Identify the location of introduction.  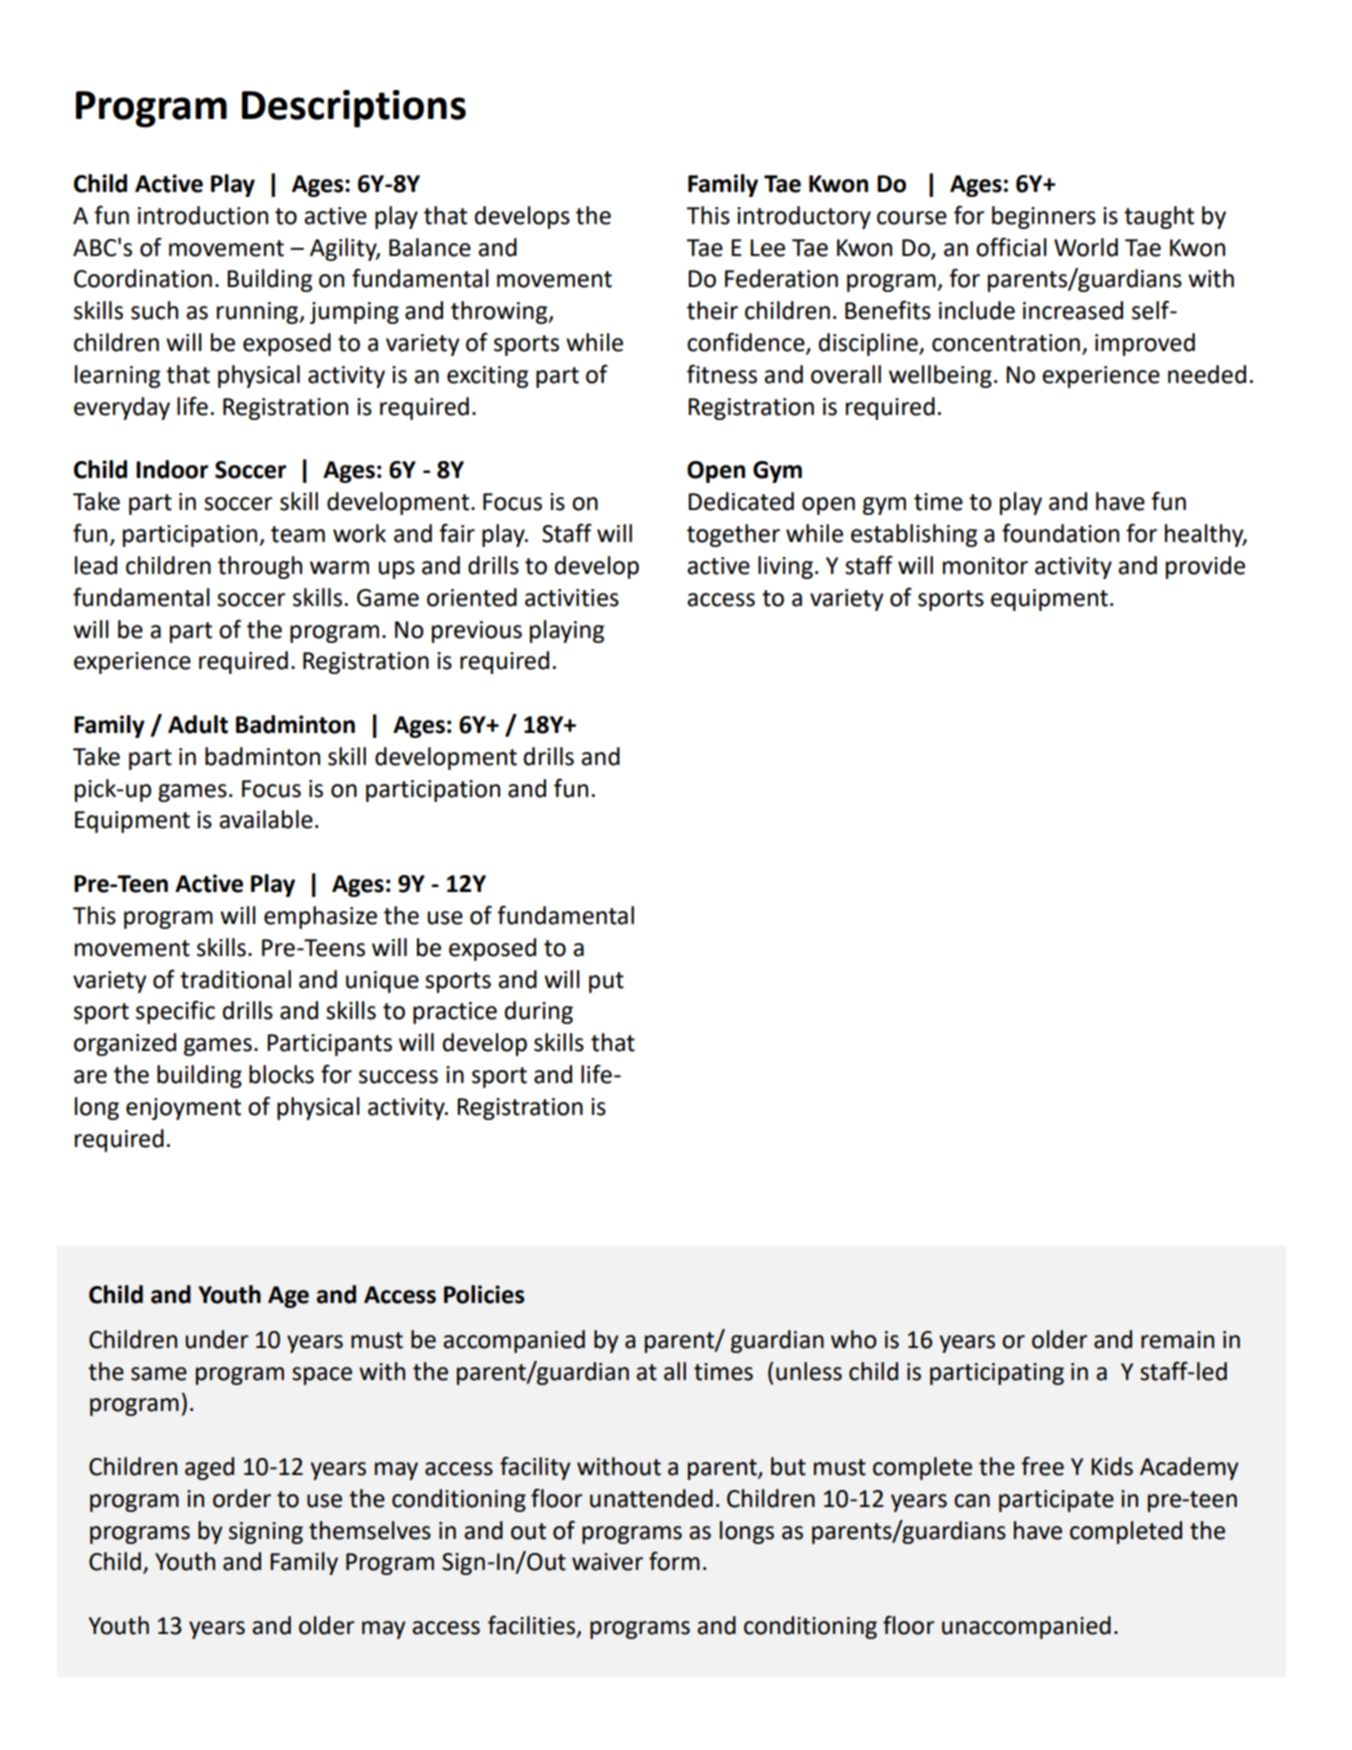
(203, 215).
